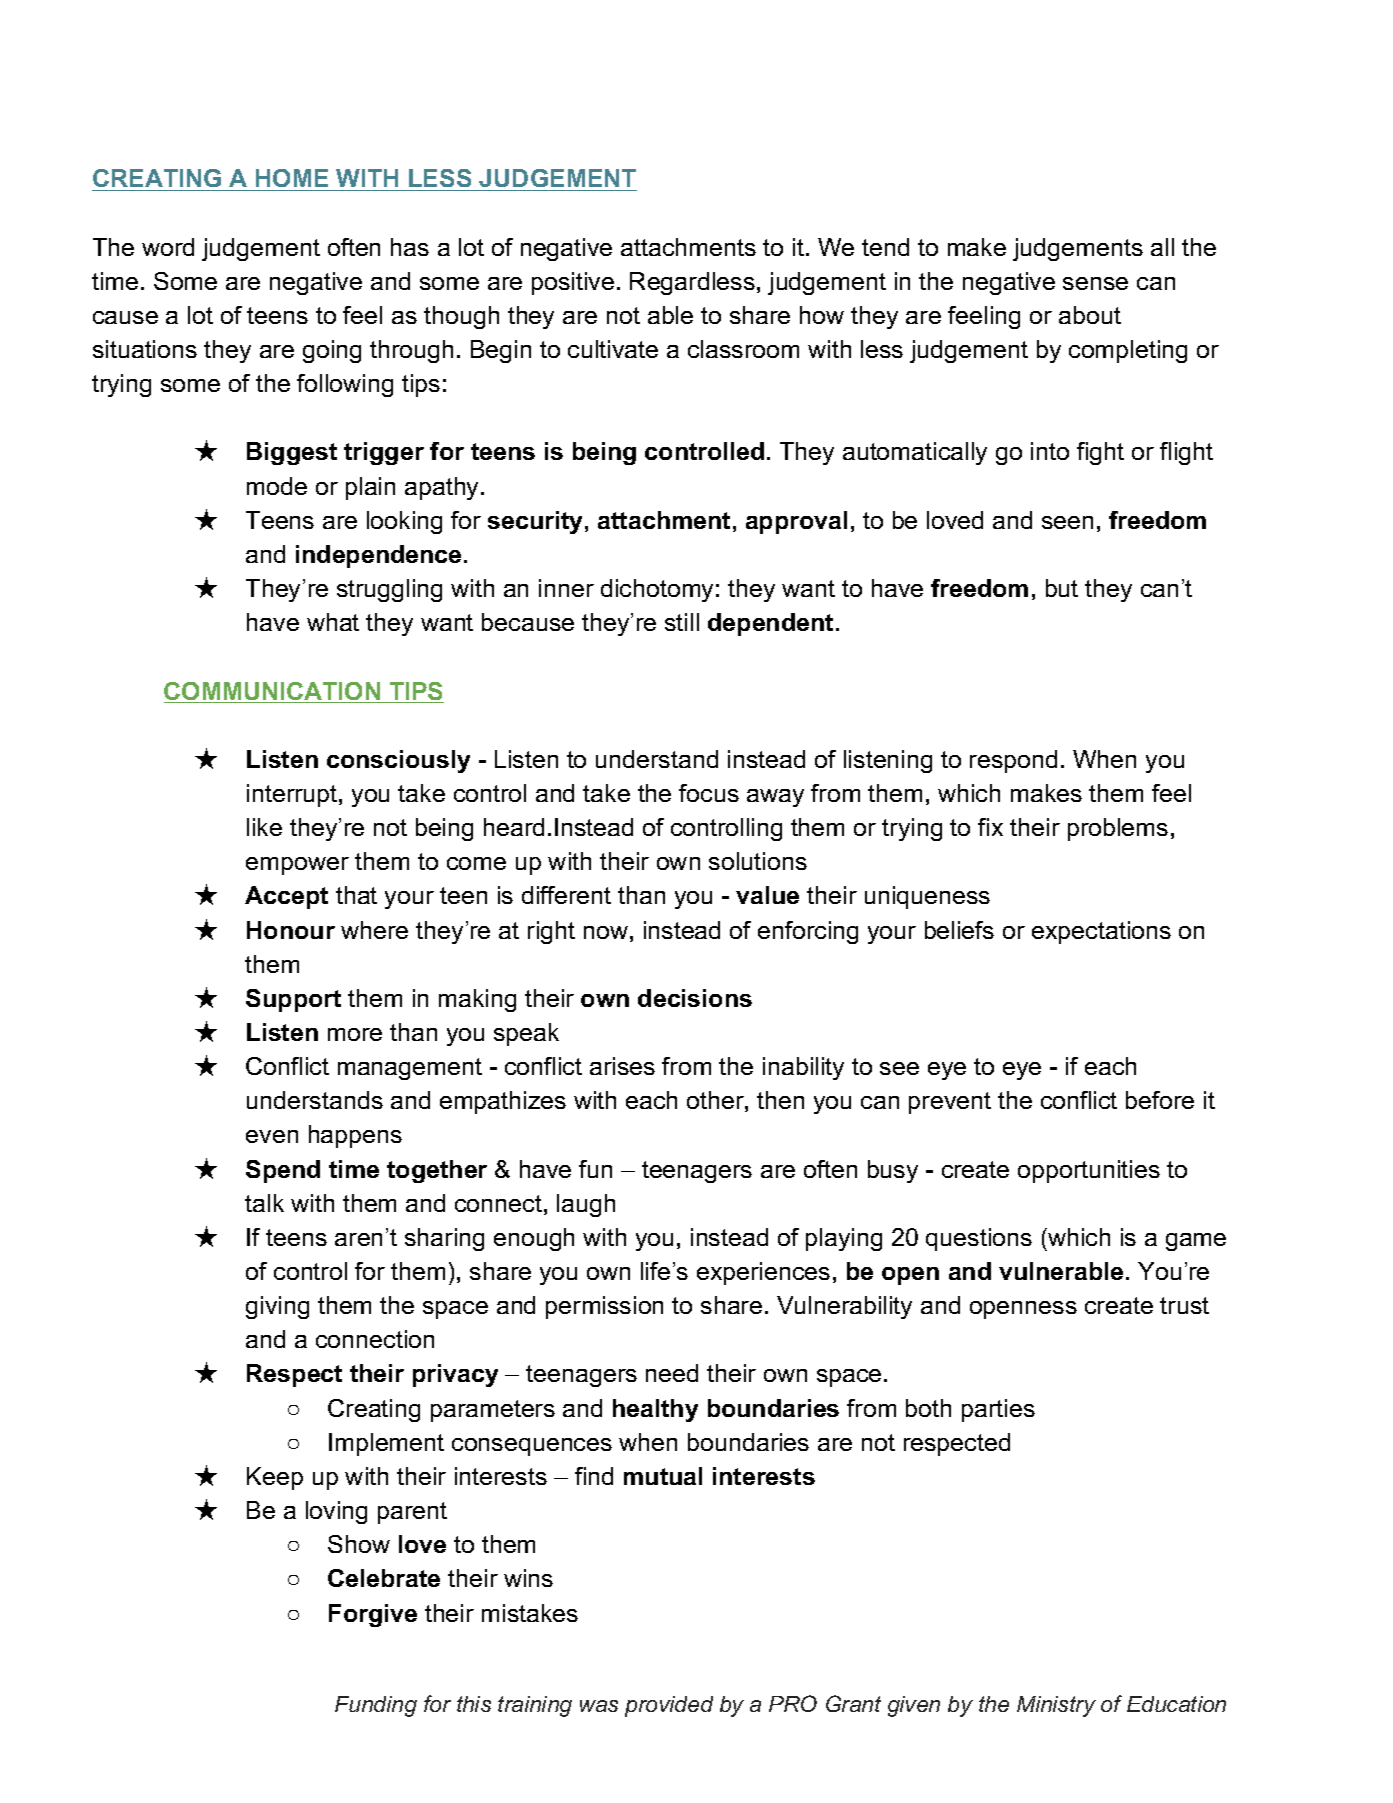 The image size is (1393, 1803). What do you see at coordinates (291, 930) in the page?
I see `Honour` at bounding box center [291, 930].
